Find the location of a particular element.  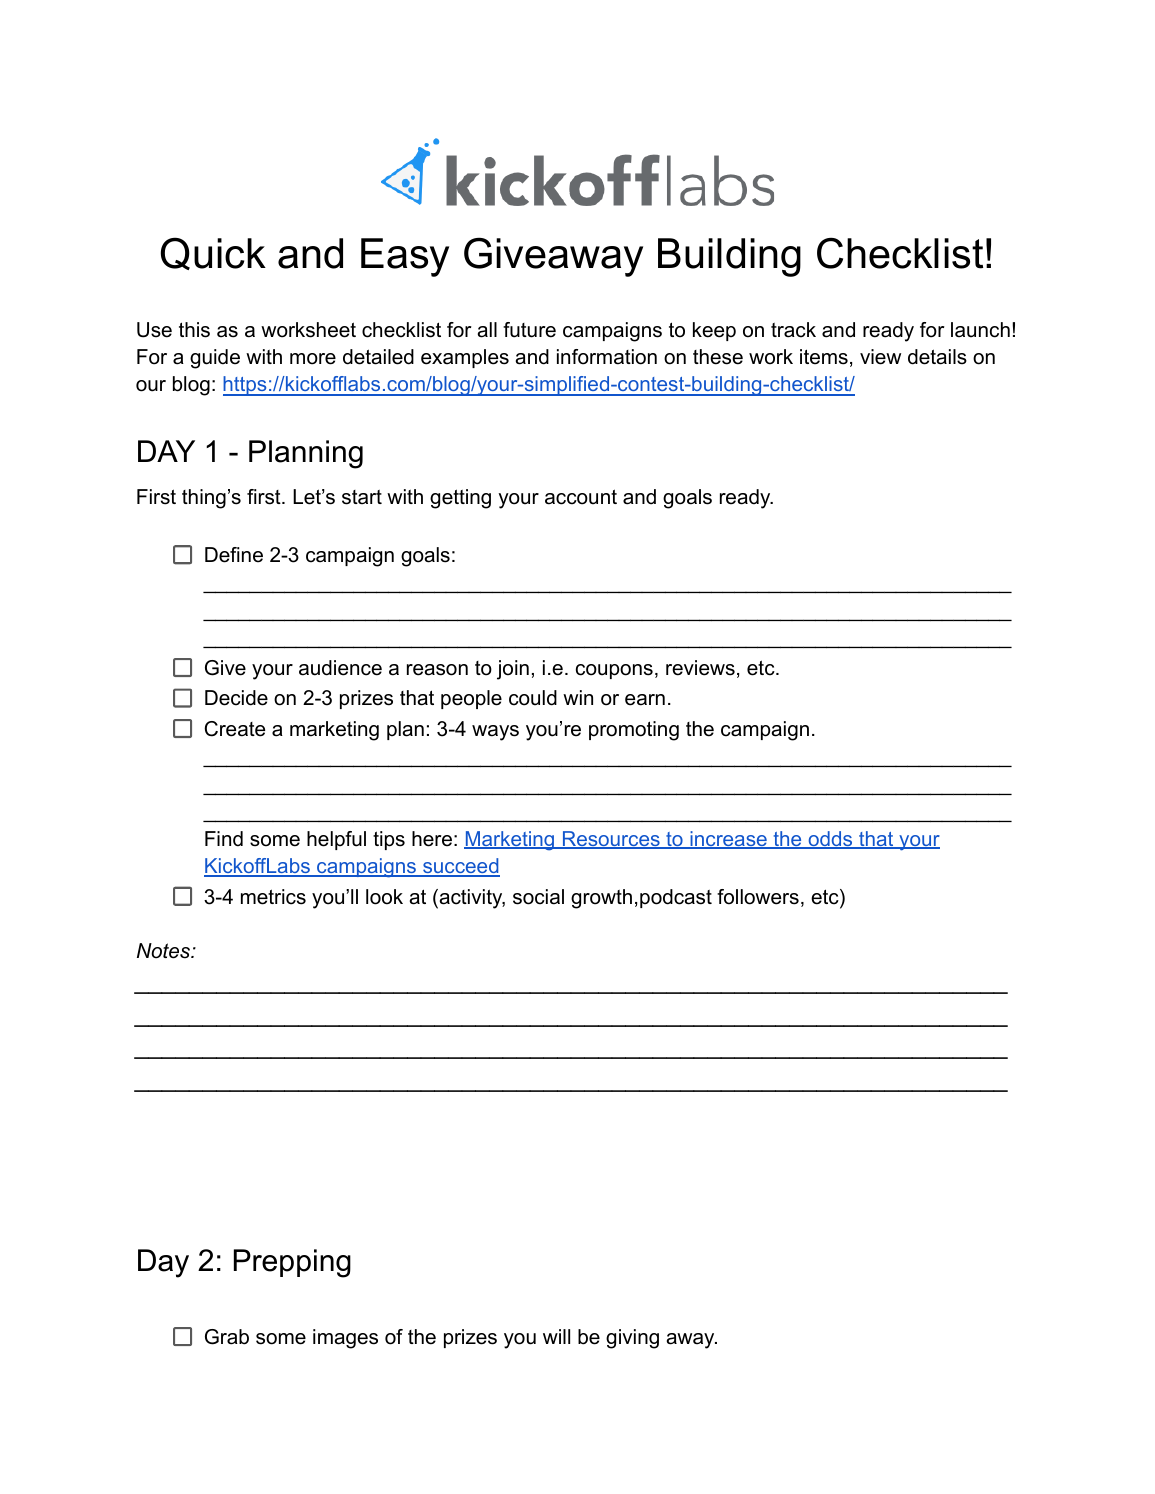

coupons is located at coordinates (614, 671).
